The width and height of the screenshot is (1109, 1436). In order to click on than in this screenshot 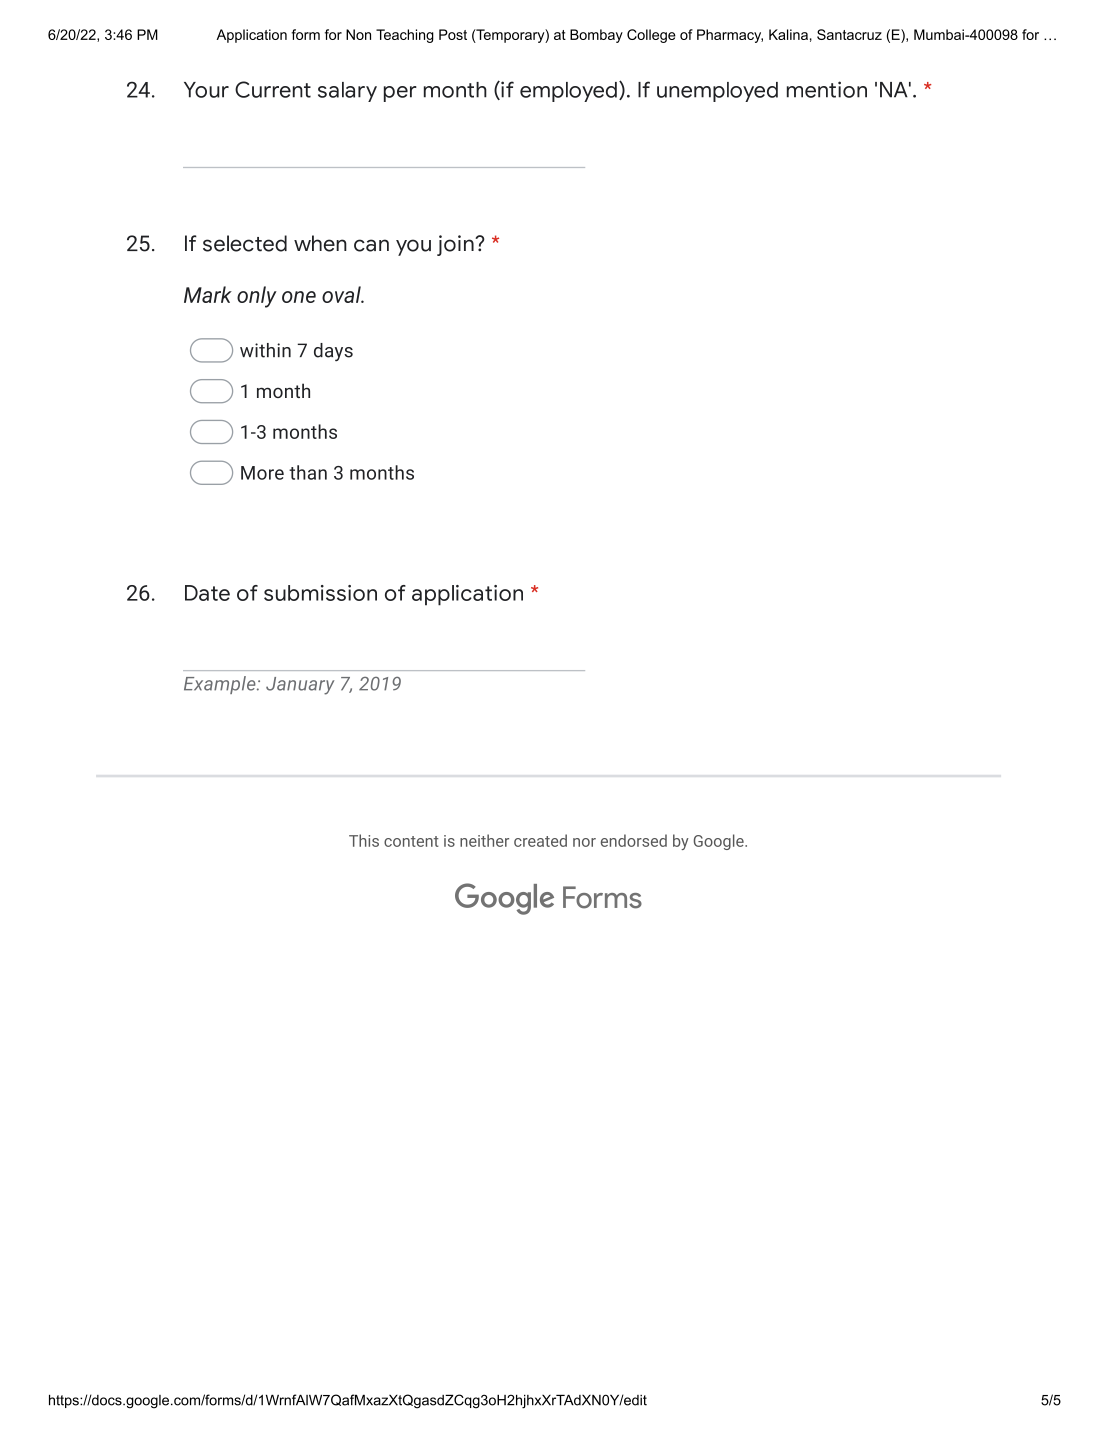, I will do `click(308, 472)`.
